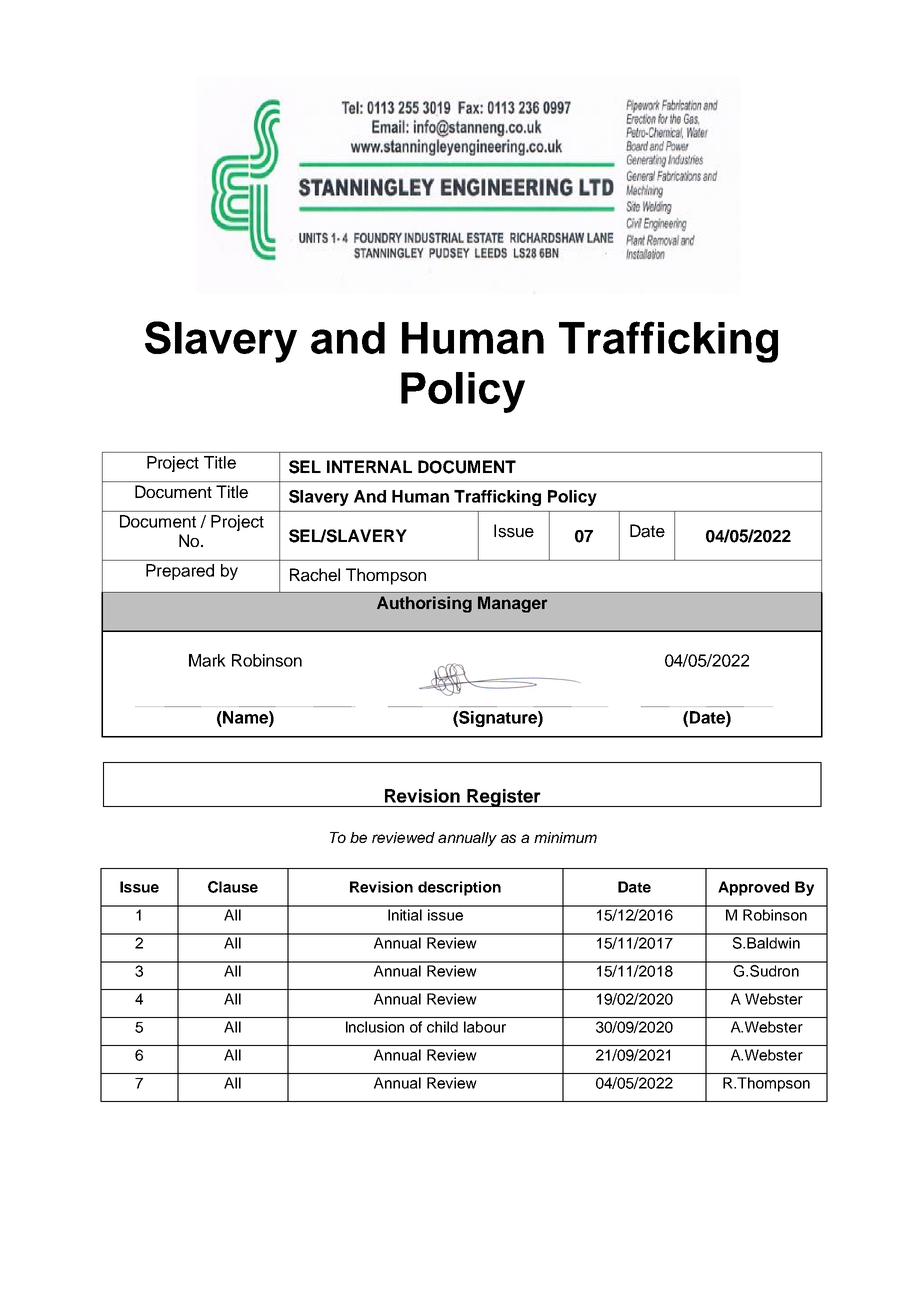 The image size is (924, 1308). I want to click on Clause, so click(233, 887).
